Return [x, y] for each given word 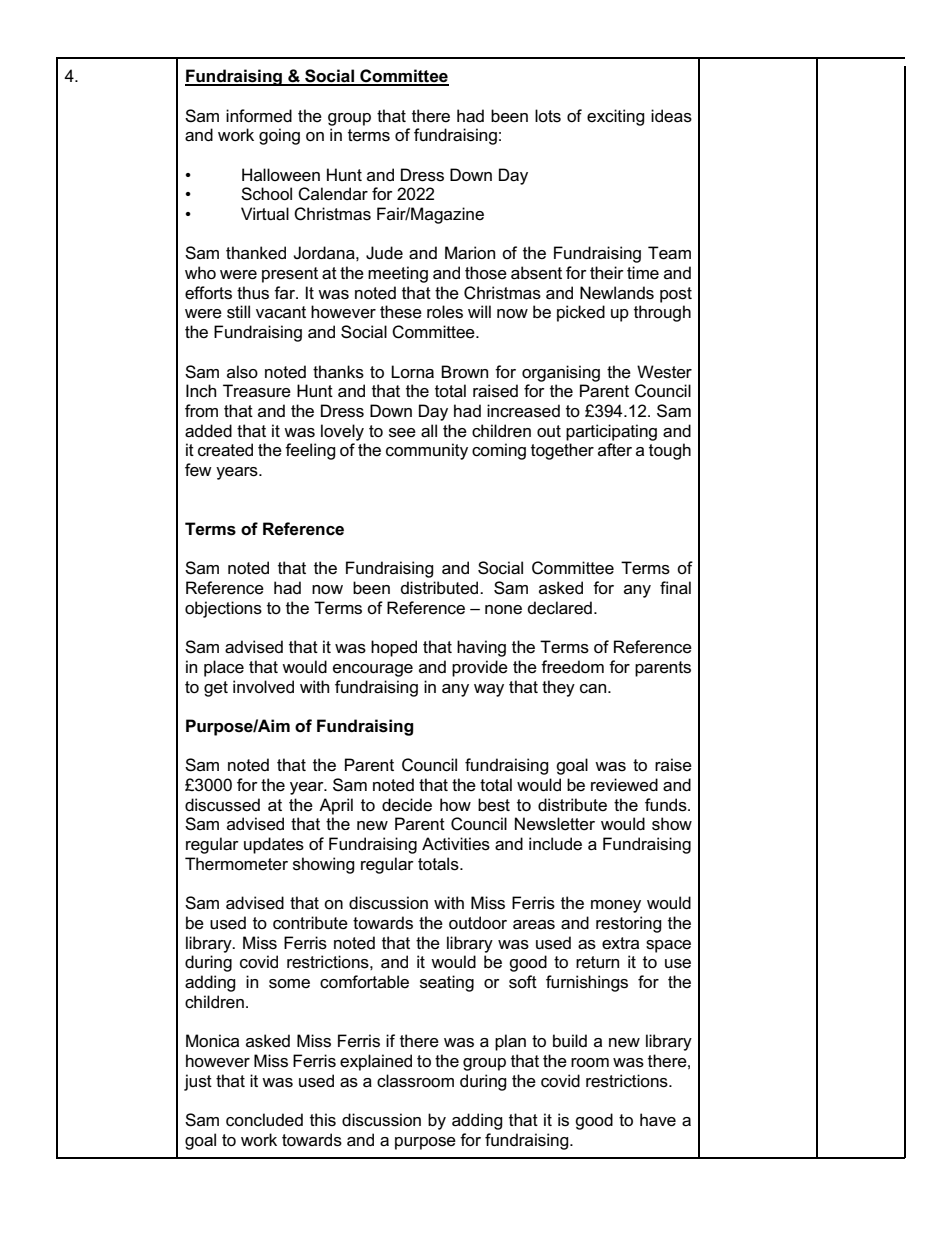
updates [274, 845]
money [616, 906]
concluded [264, 1120]
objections [223, 609]
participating [611, 432]
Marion [470, 253]
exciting [616, 117]
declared [560, 608]
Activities [456, 844]
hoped [394, 648]
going [279, 136]
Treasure [257, 391]
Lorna [412, 372]
